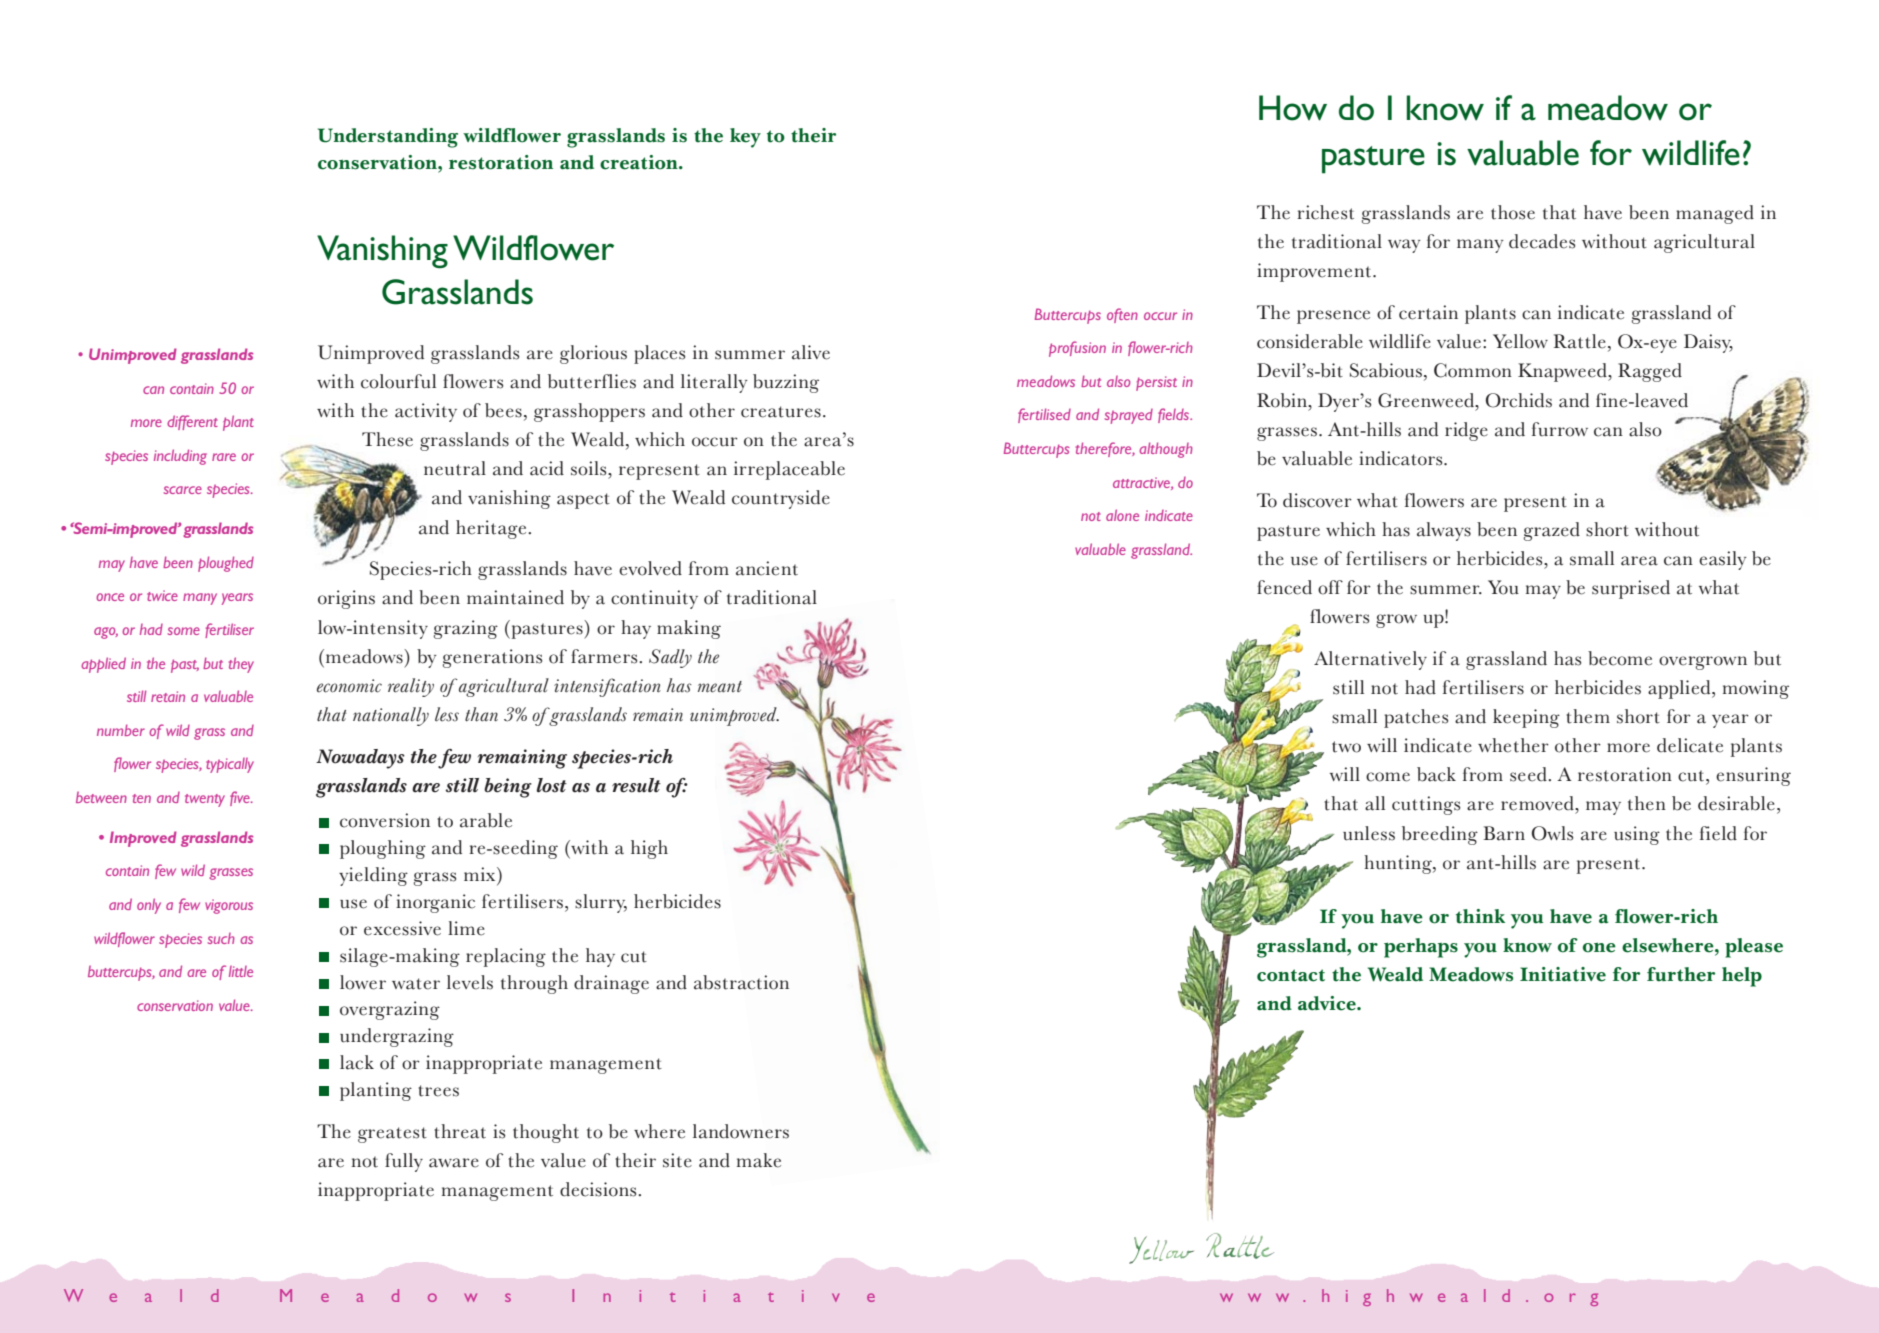  What do you see at coordinates (398, 381) in the screenshot?
I see `colourful` at bounding box center [398, 381].
